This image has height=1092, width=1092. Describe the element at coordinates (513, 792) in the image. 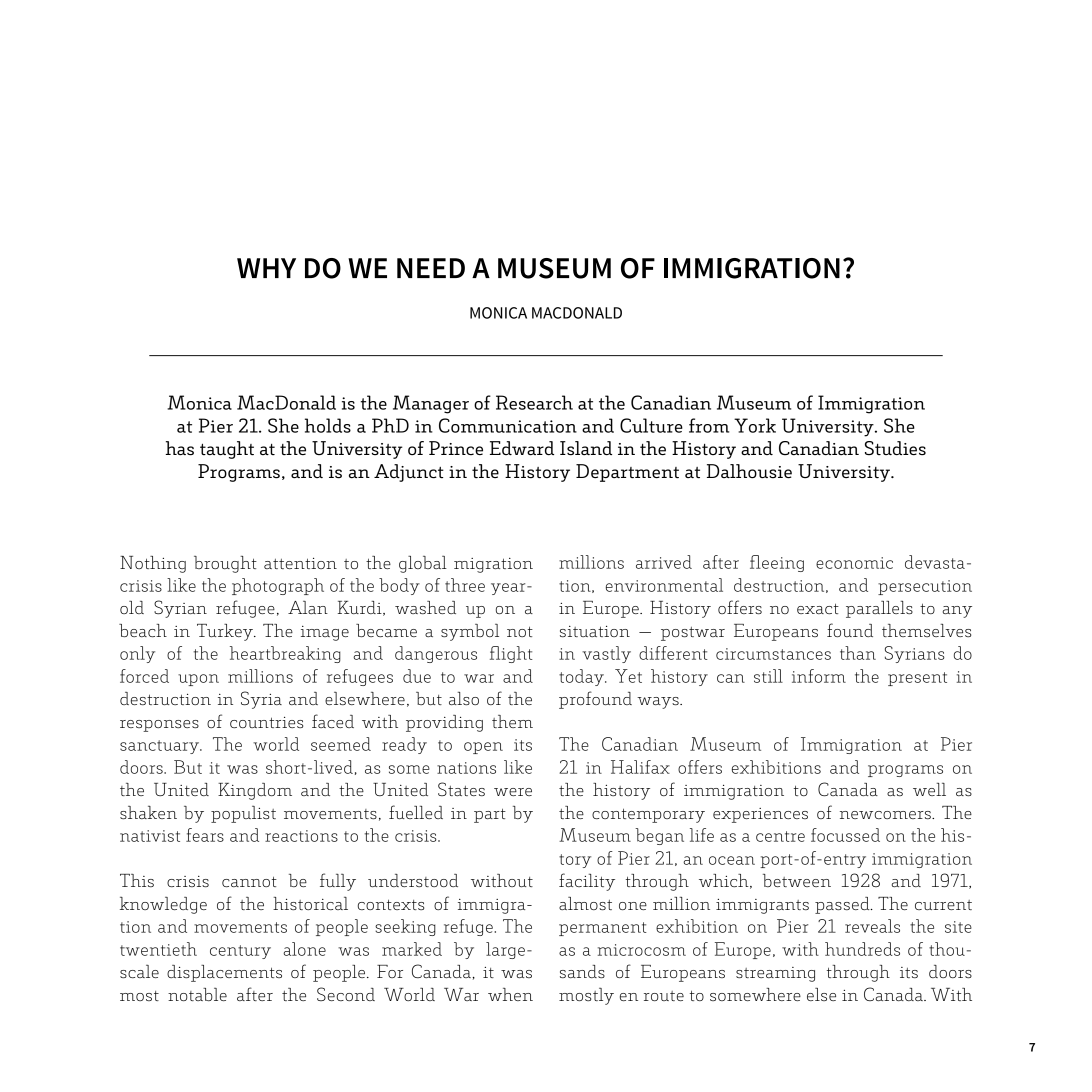

I see `were` at that location.
